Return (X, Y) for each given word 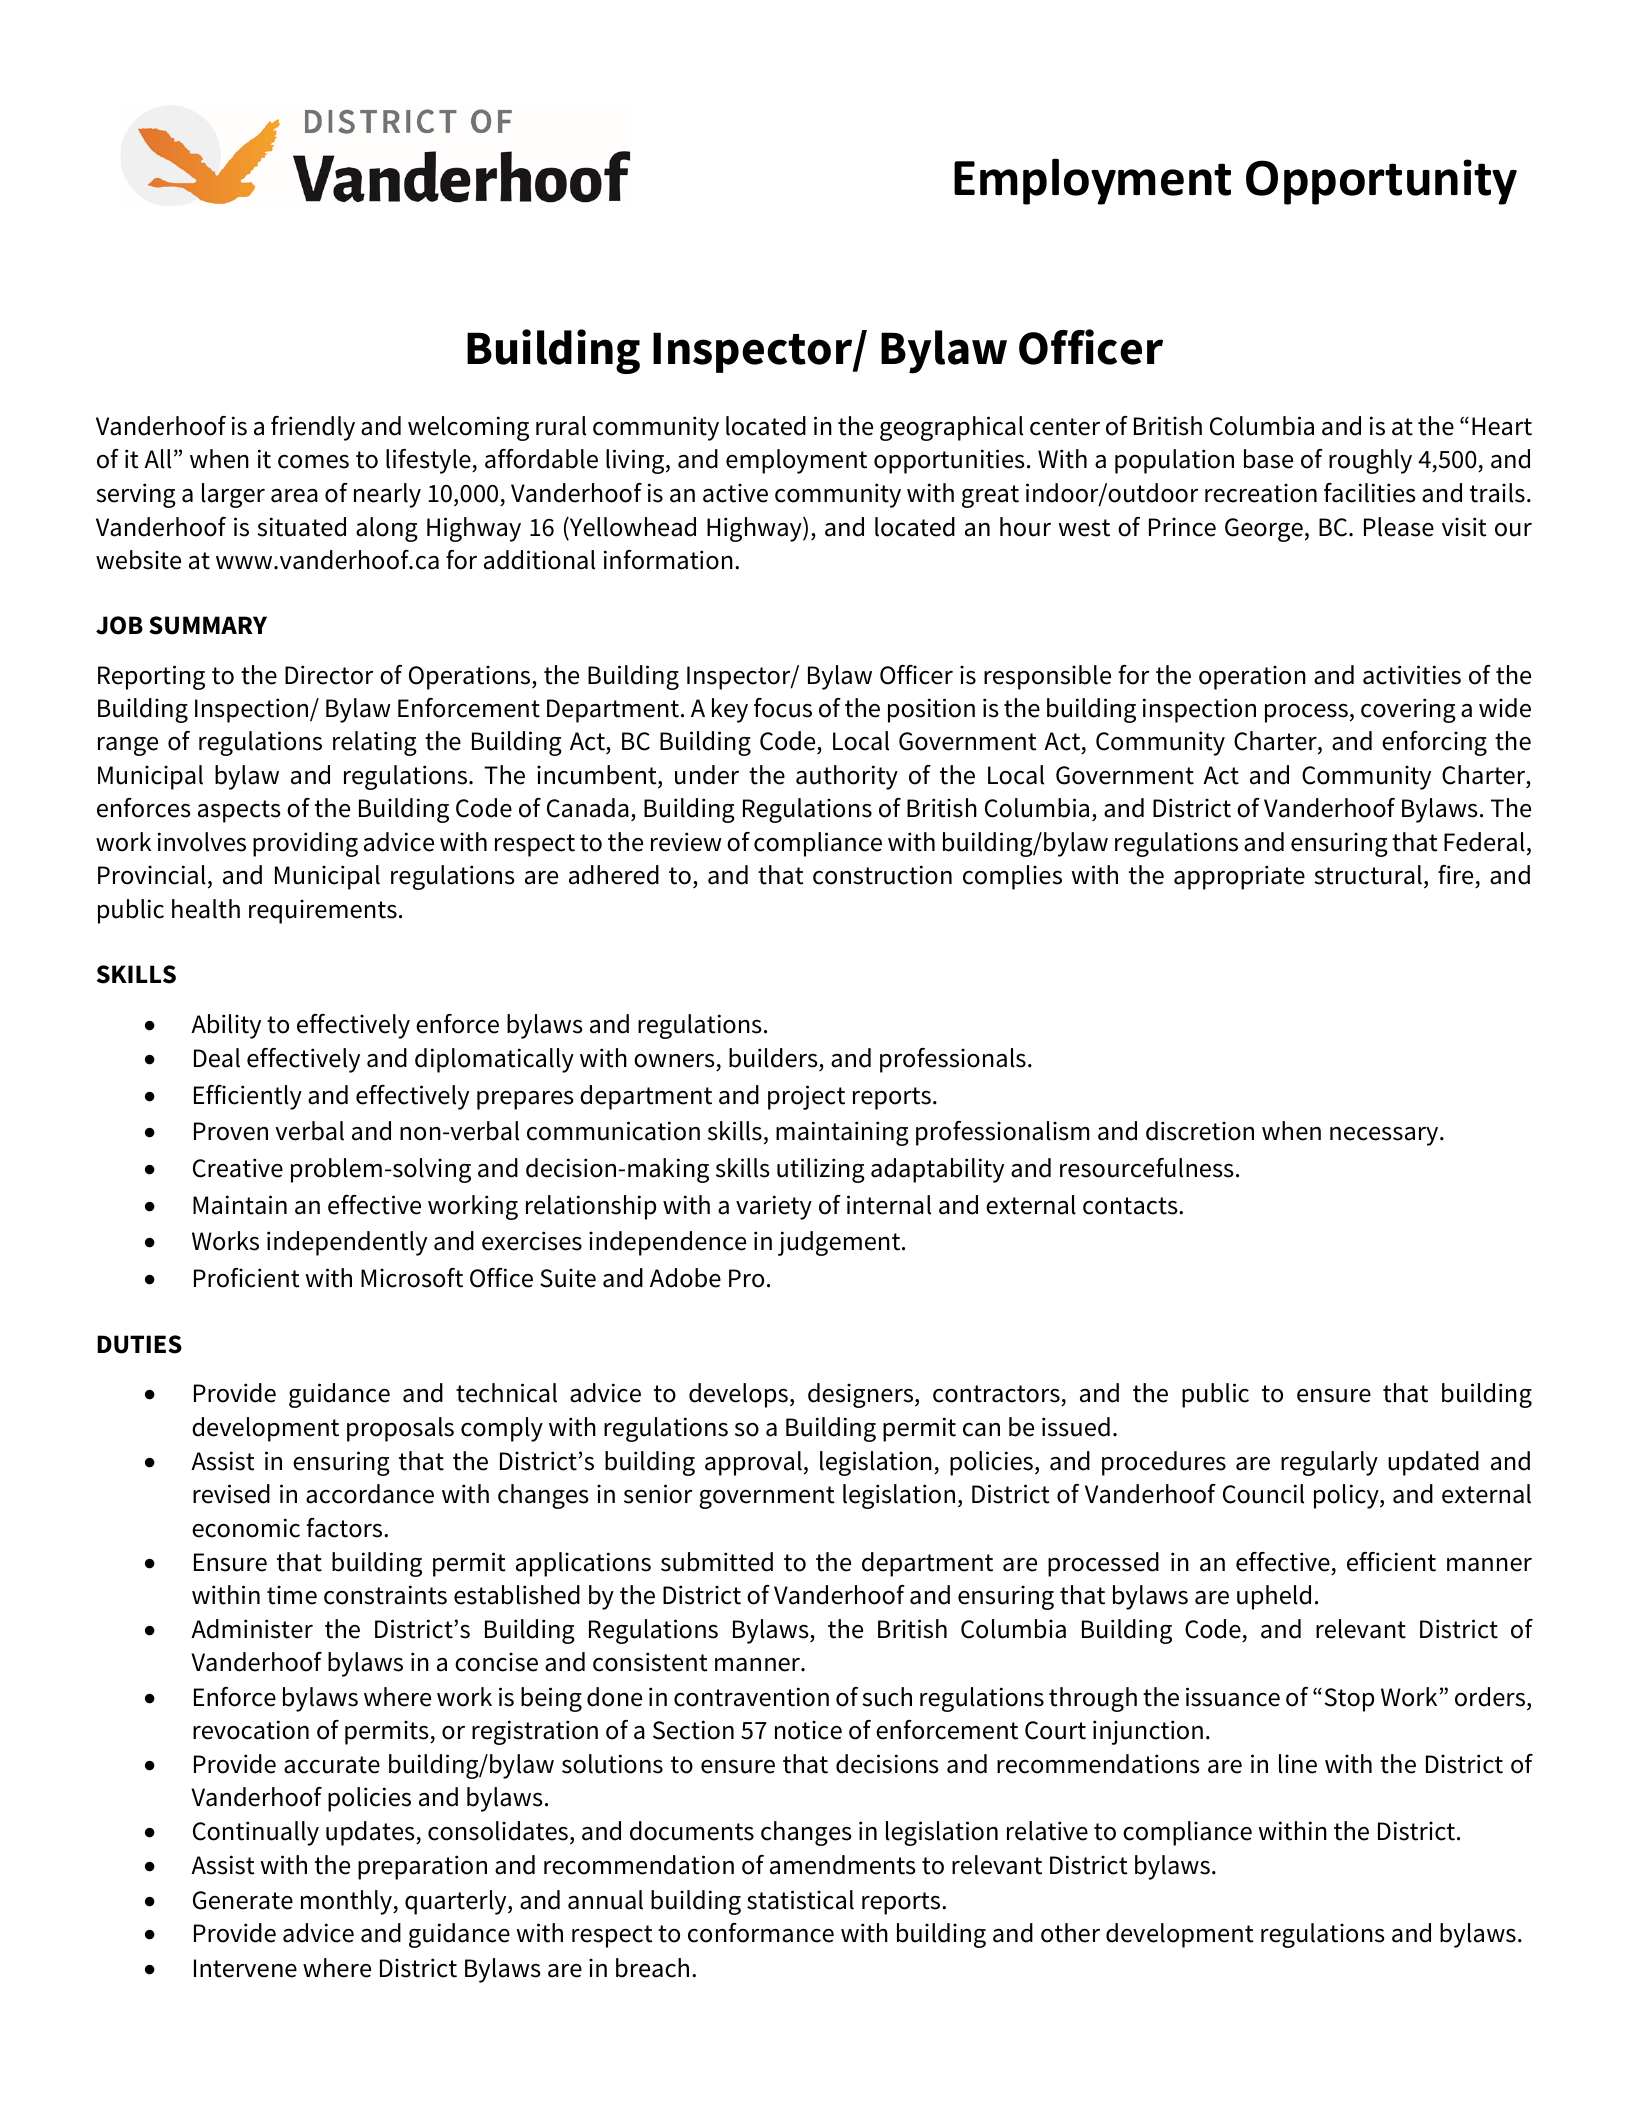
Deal (217, 1058)
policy (1347, 1496)
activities (1412, 675)
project (806, 1097)
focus (783, 708)
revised (231, 1494)
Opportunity (1381, 182)
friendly (313, 428)
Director (329, 675)
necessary (1385, 1136)
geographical (951, 428)
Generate (243, 1900)
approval (753, 1463)
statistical (800, 1900)
